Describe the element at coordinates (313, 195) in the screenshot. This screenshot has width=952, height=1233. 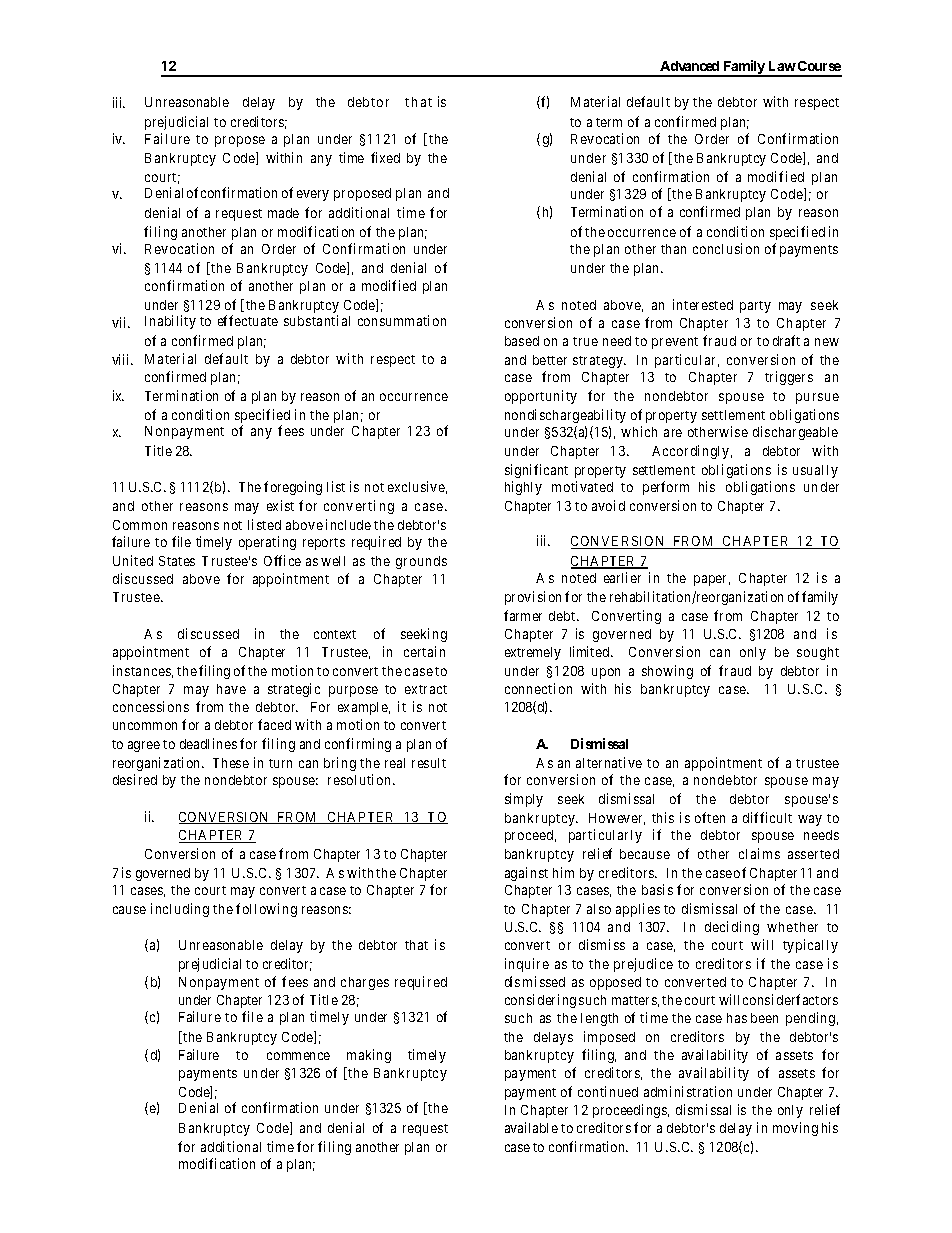
I see `every` at that location.
